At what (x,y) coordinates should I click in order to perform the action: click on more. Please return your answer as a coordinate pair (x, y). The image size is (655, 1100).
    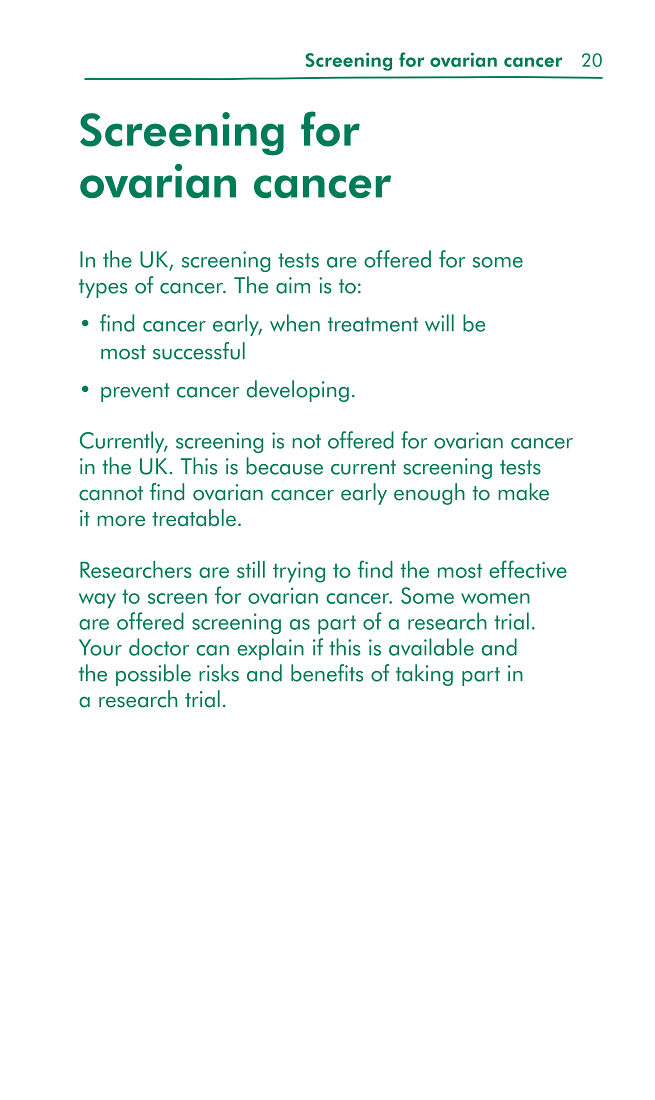
    Looking at the image, I should click on (121, 521).
